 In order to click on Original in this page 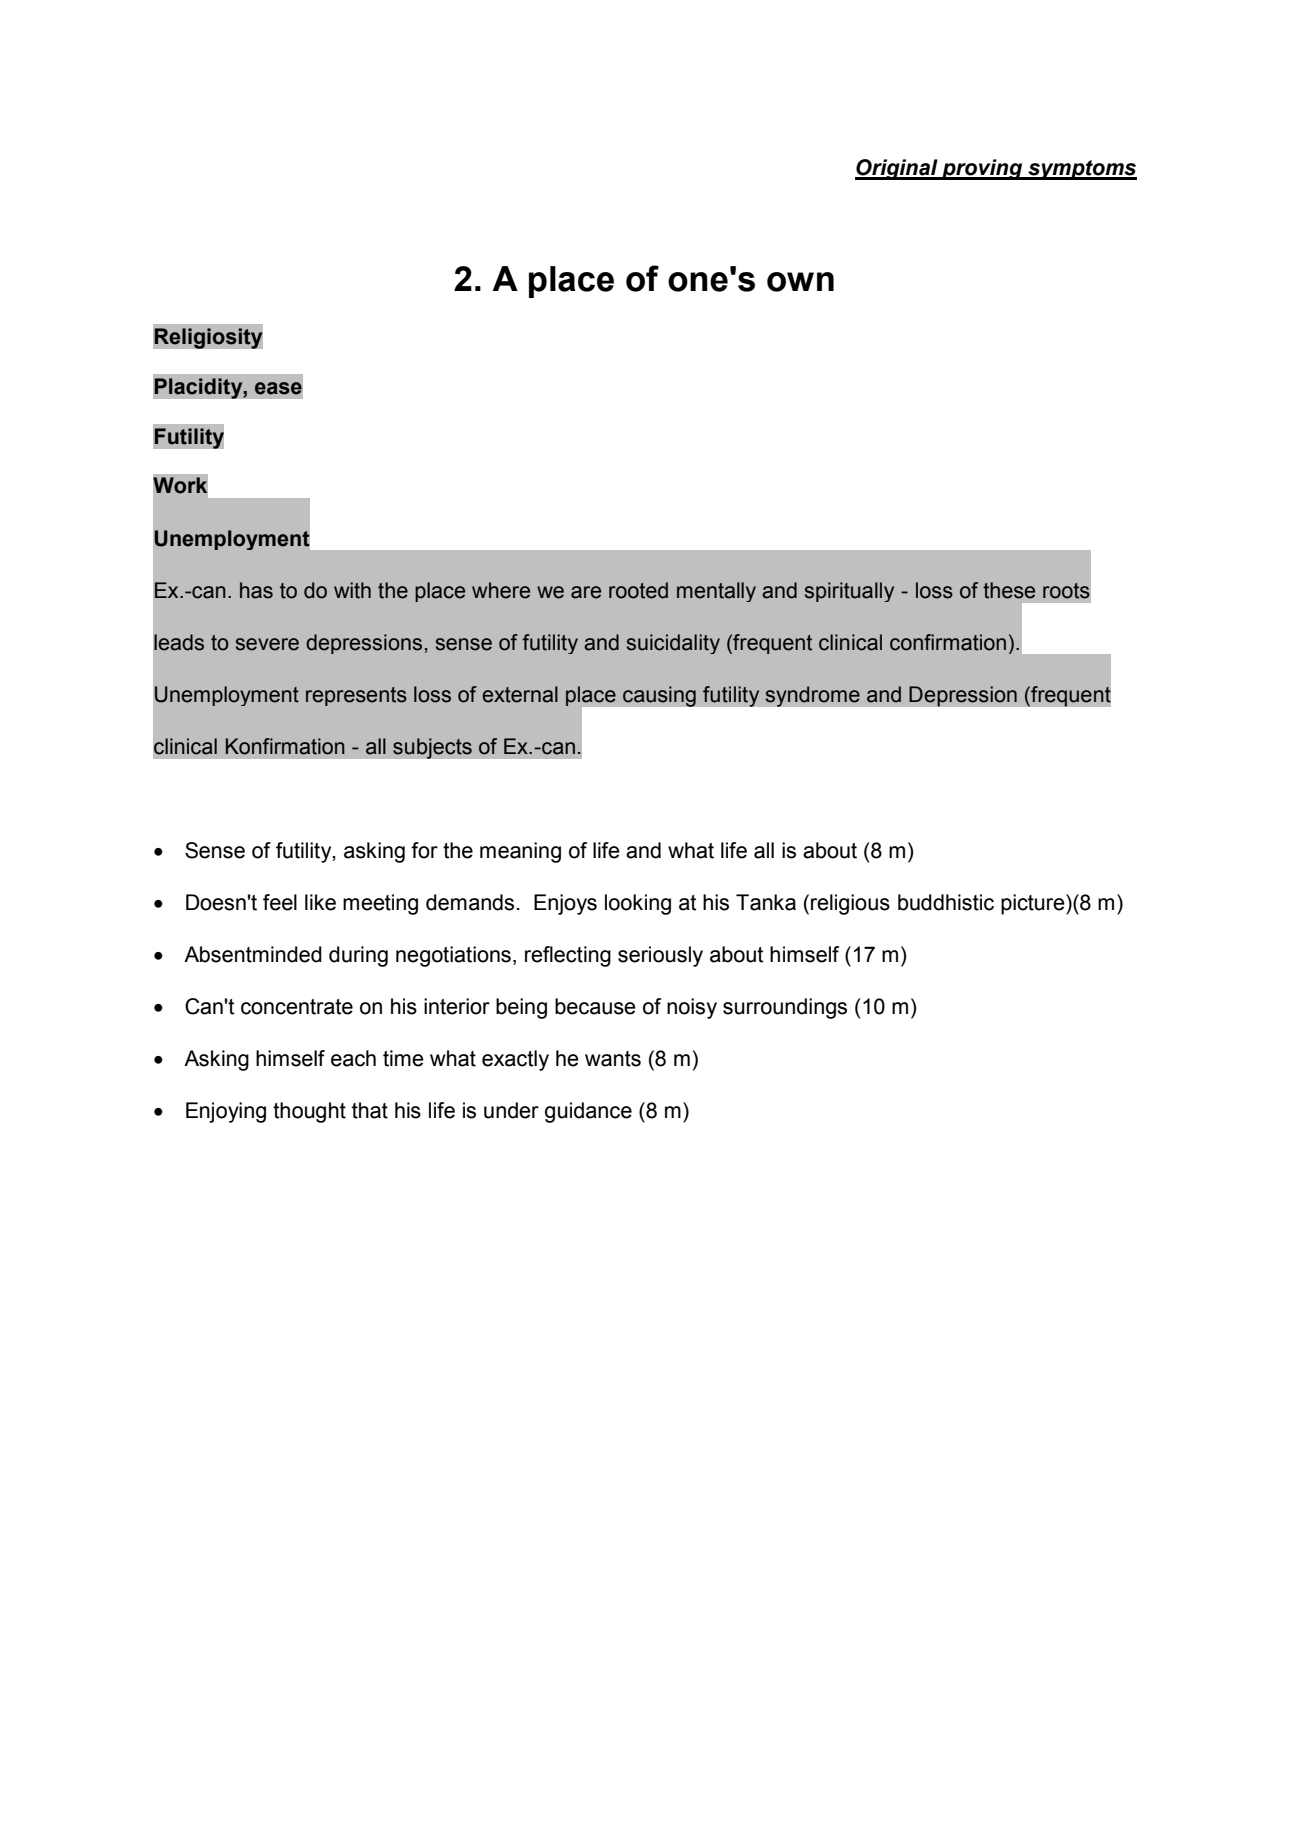, I will do `click(897, 169)`.
